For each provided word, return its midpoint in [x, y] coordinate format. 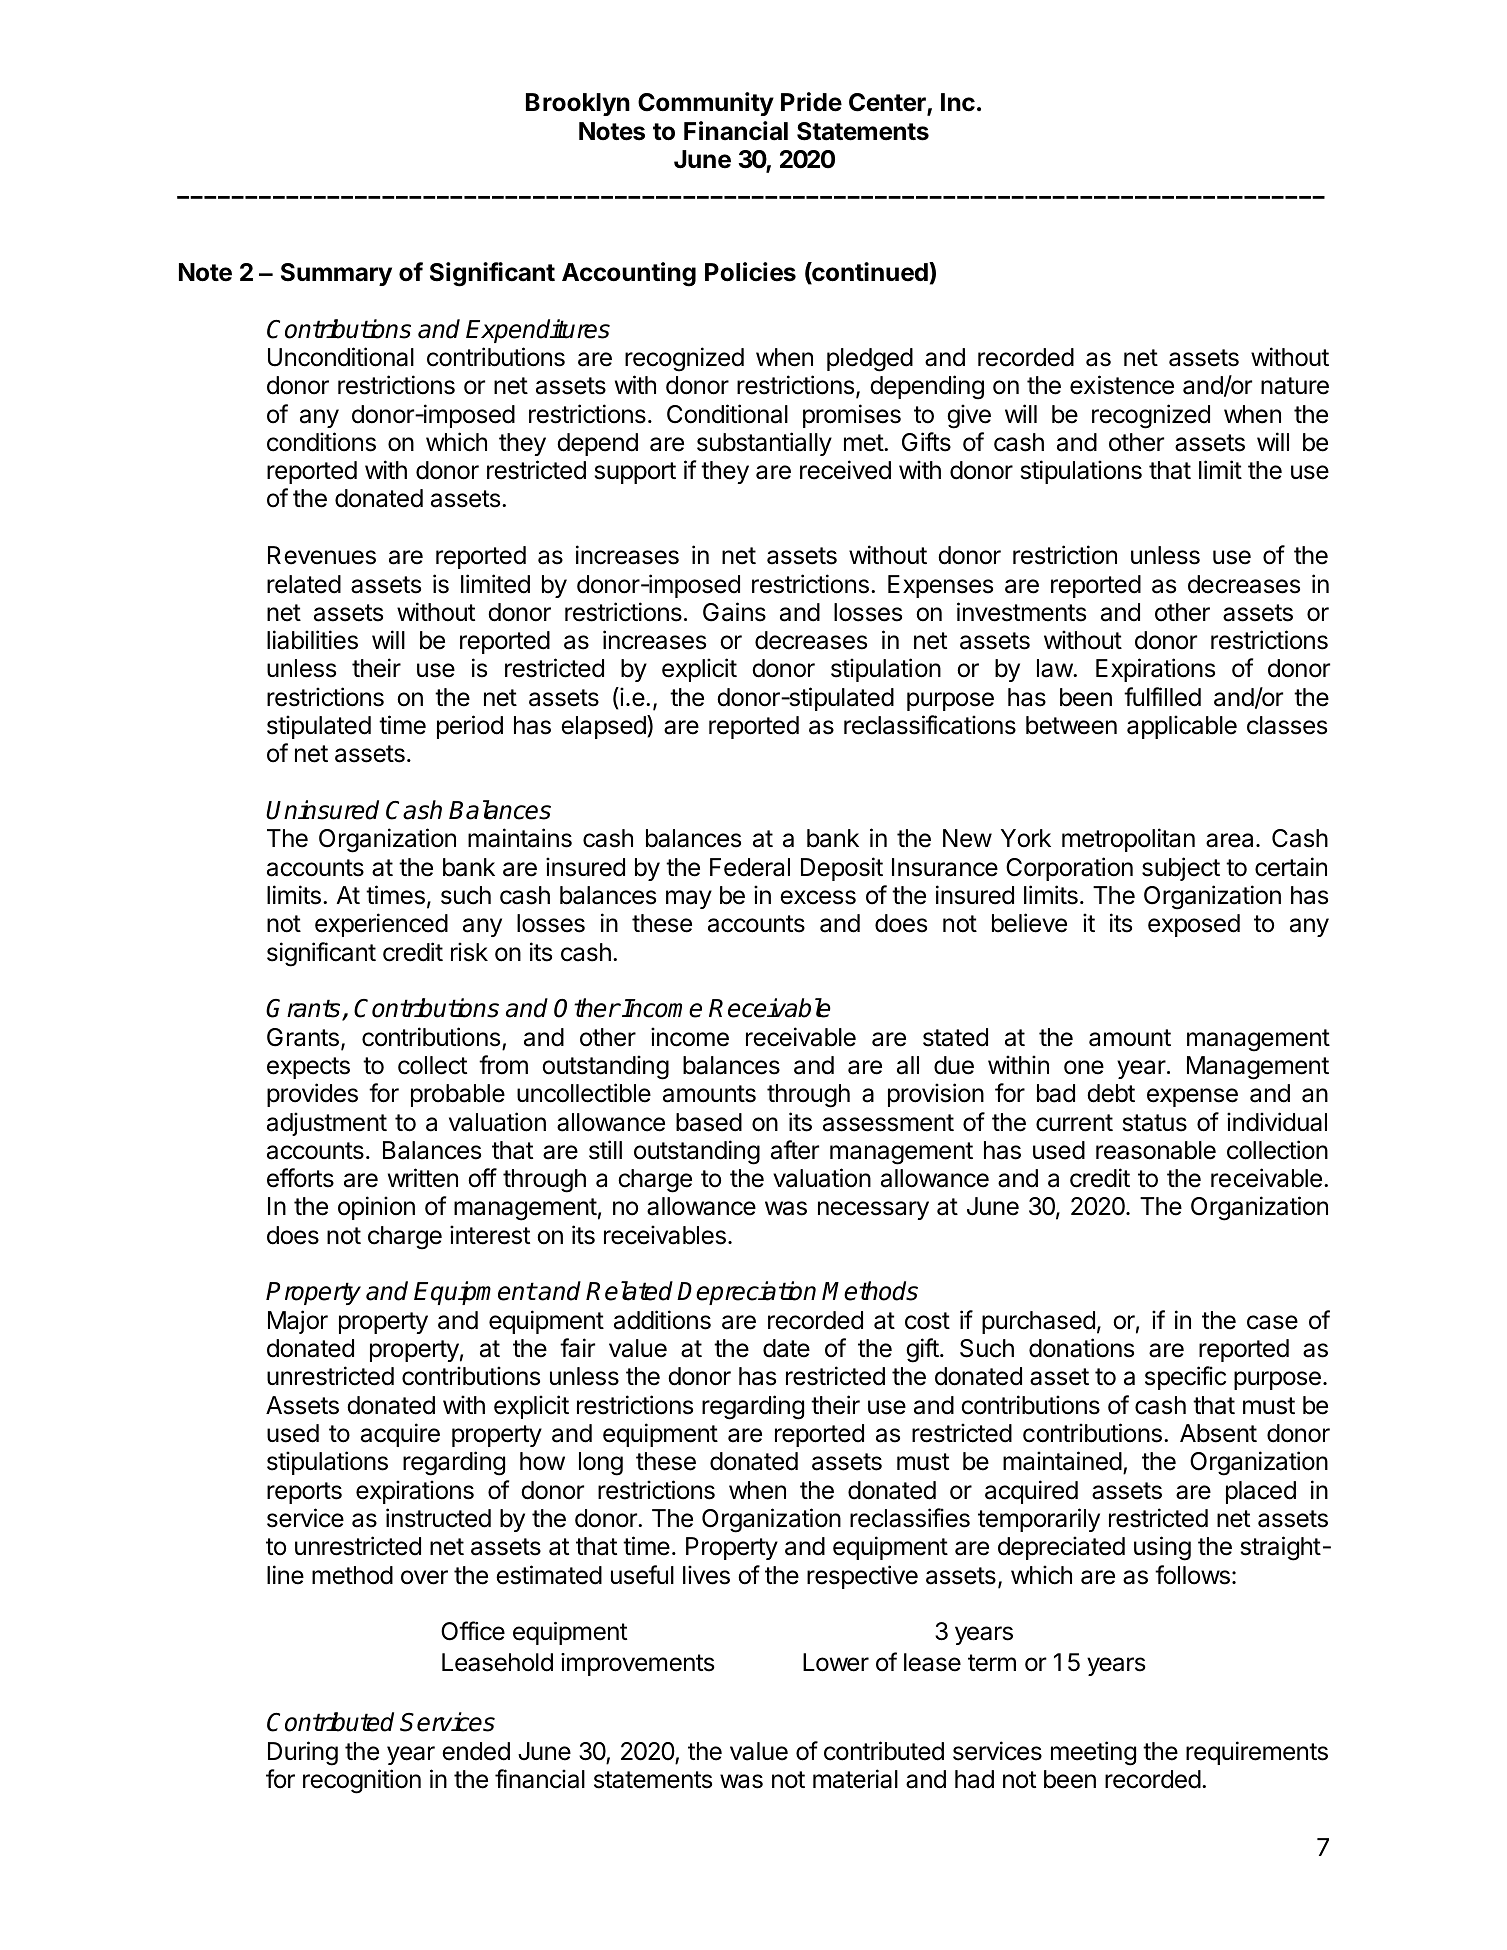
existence [1122, 385]
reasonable [1156, 1150]
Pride [811, 102]
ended [476, 1751]
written [423, 1178]
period [470, 727]
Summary [336, 274]
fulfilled [1162, 697]
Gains [734, 612]
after [795, 1150]
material [855, 1779]
